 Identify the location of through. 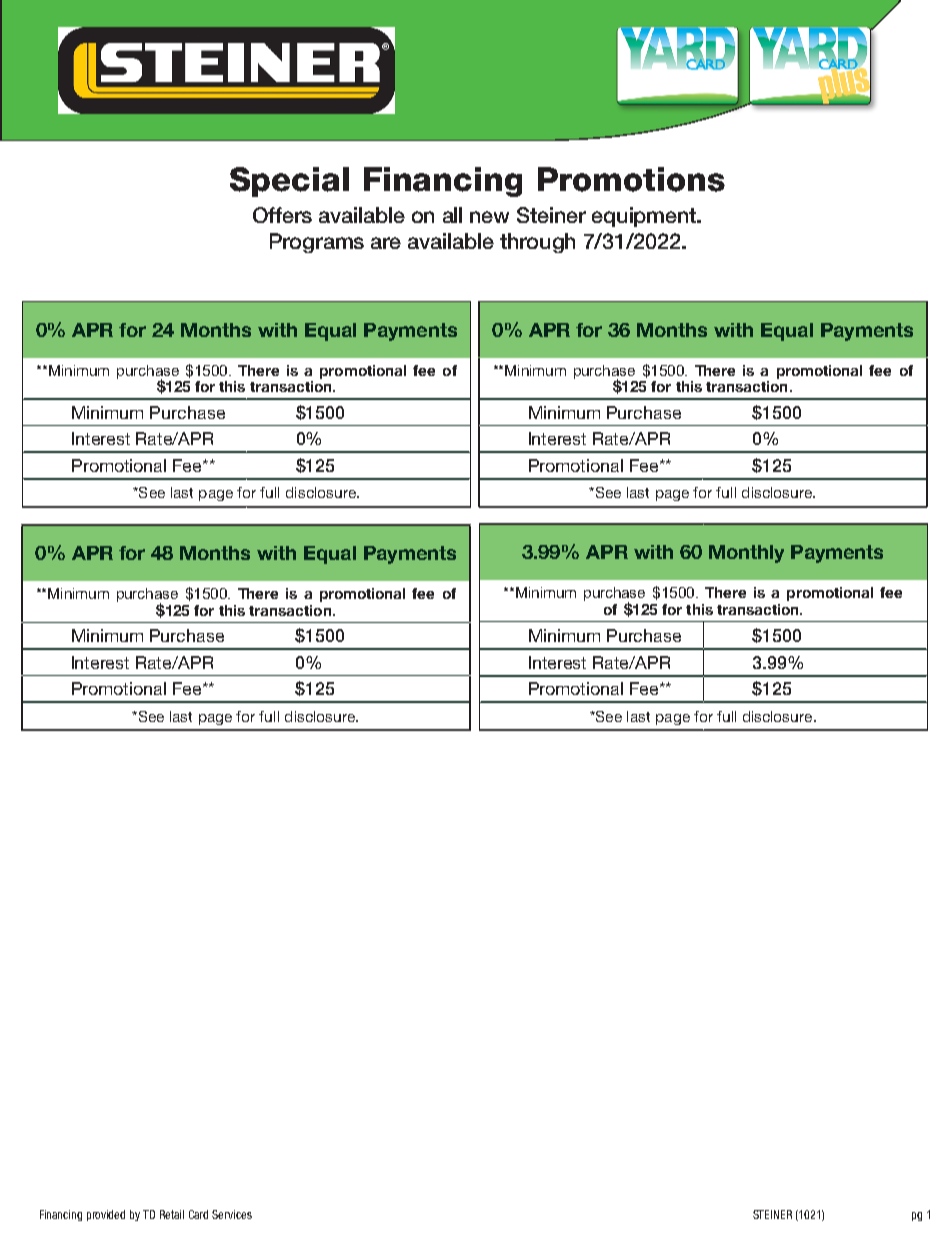
(537, 243).
